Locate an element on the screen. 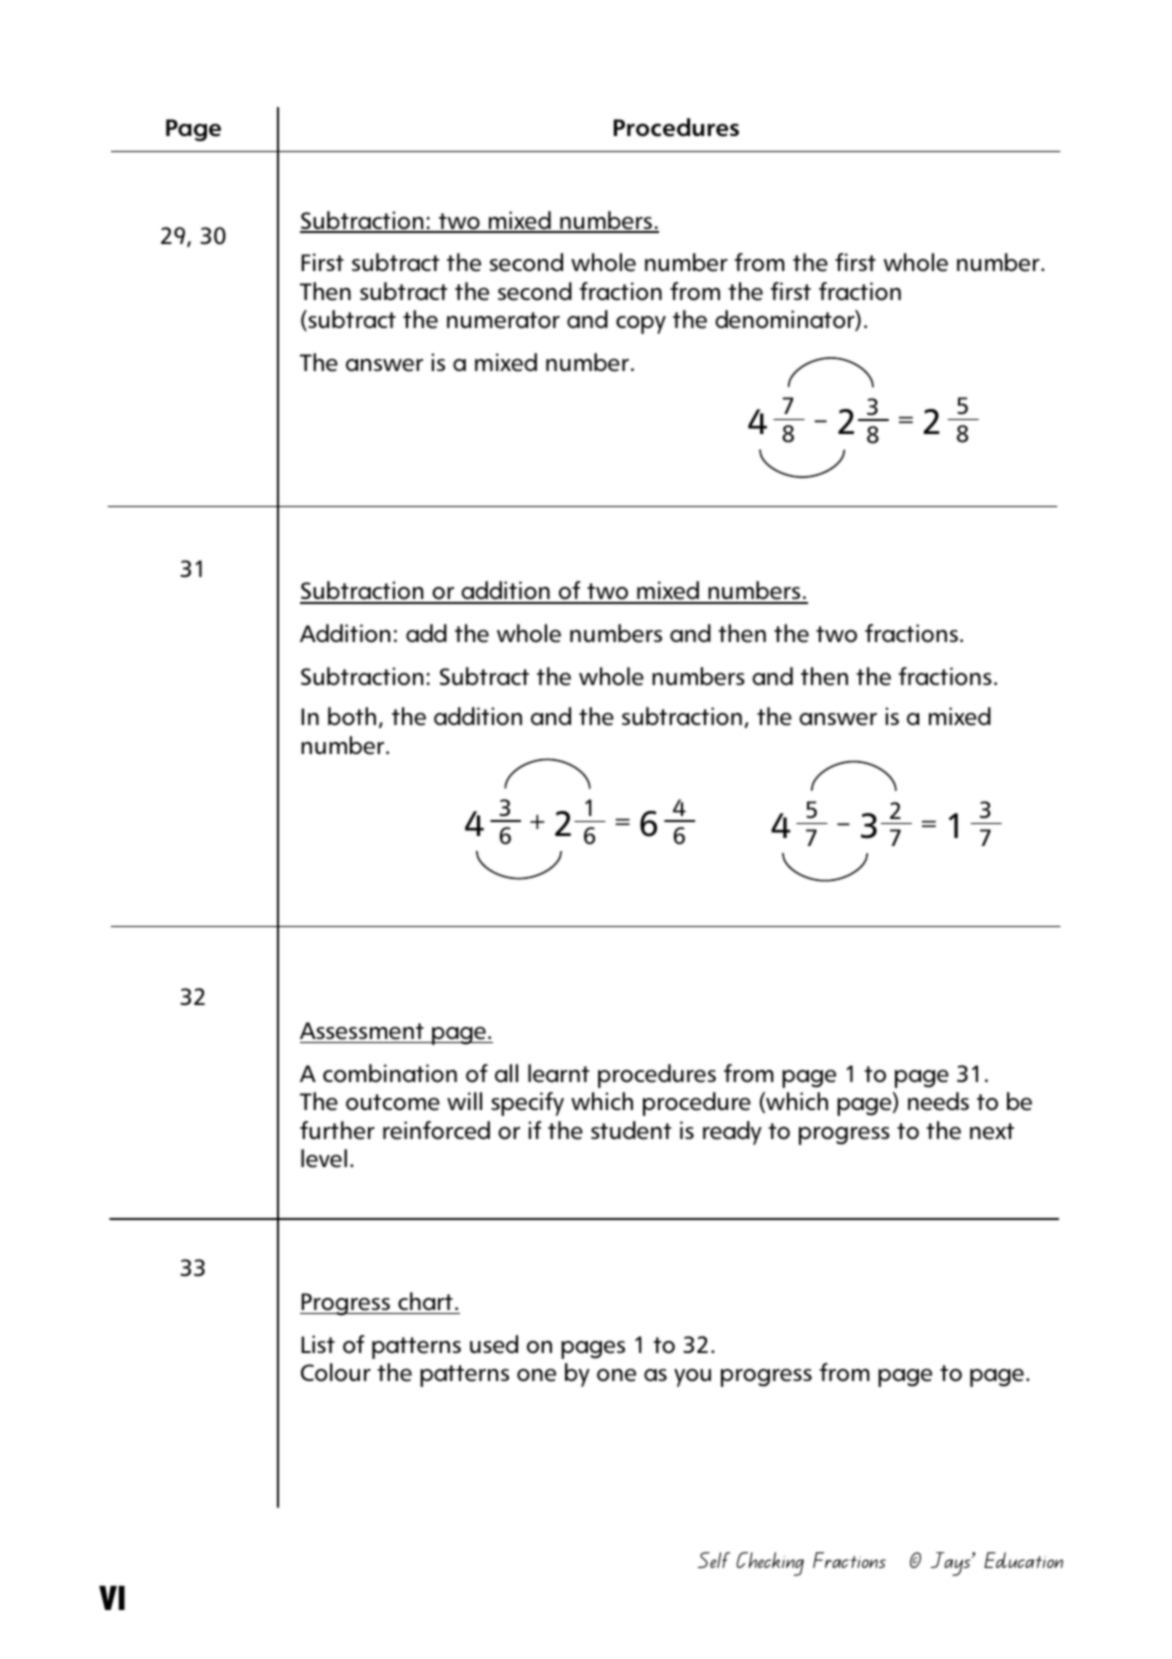 Image resolution: width=1172 pixels, height=1659 pixels. Colour is located at coordinates (336, 1372).
